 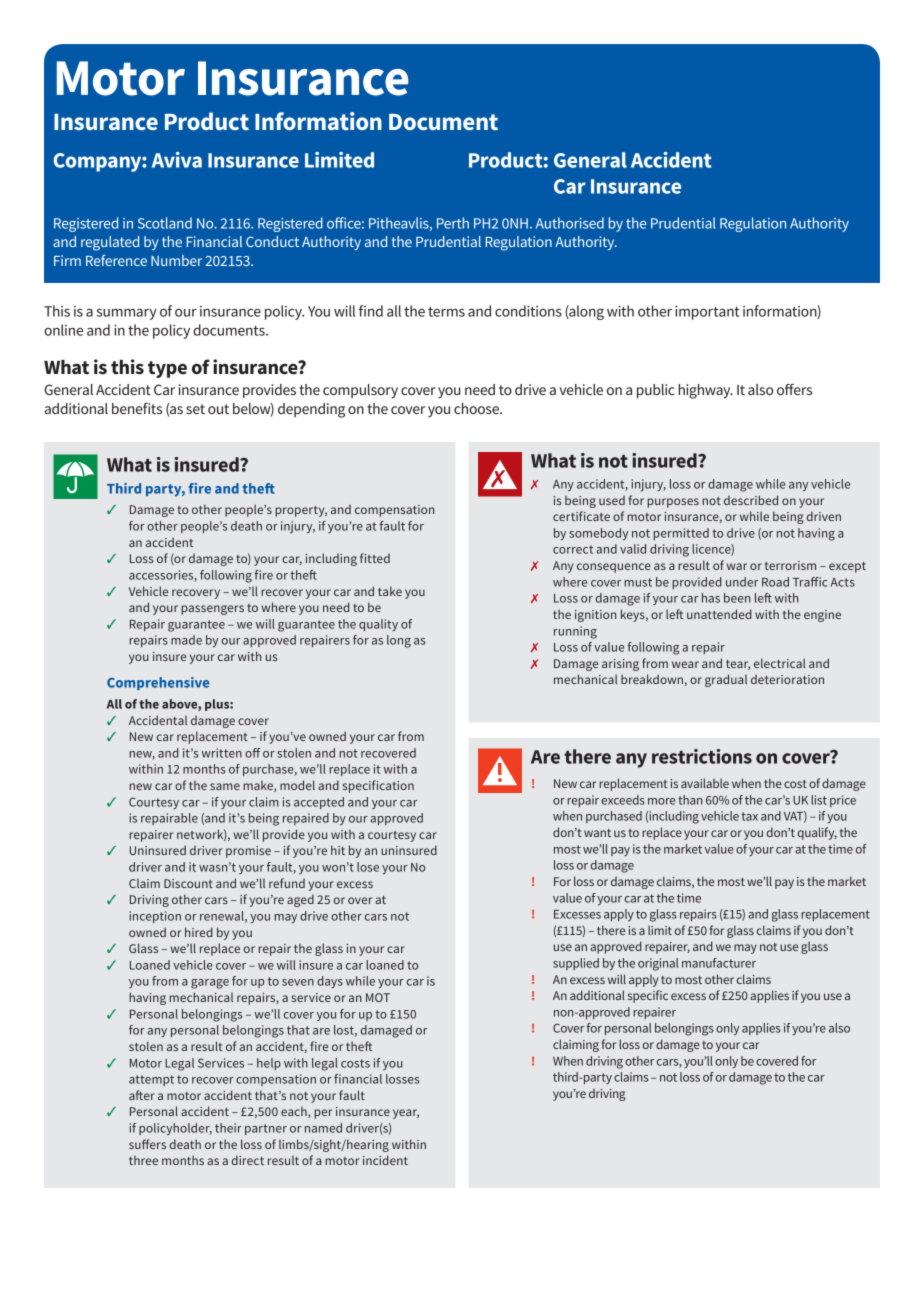 I want to click on same, so click(x=225, y=786).
